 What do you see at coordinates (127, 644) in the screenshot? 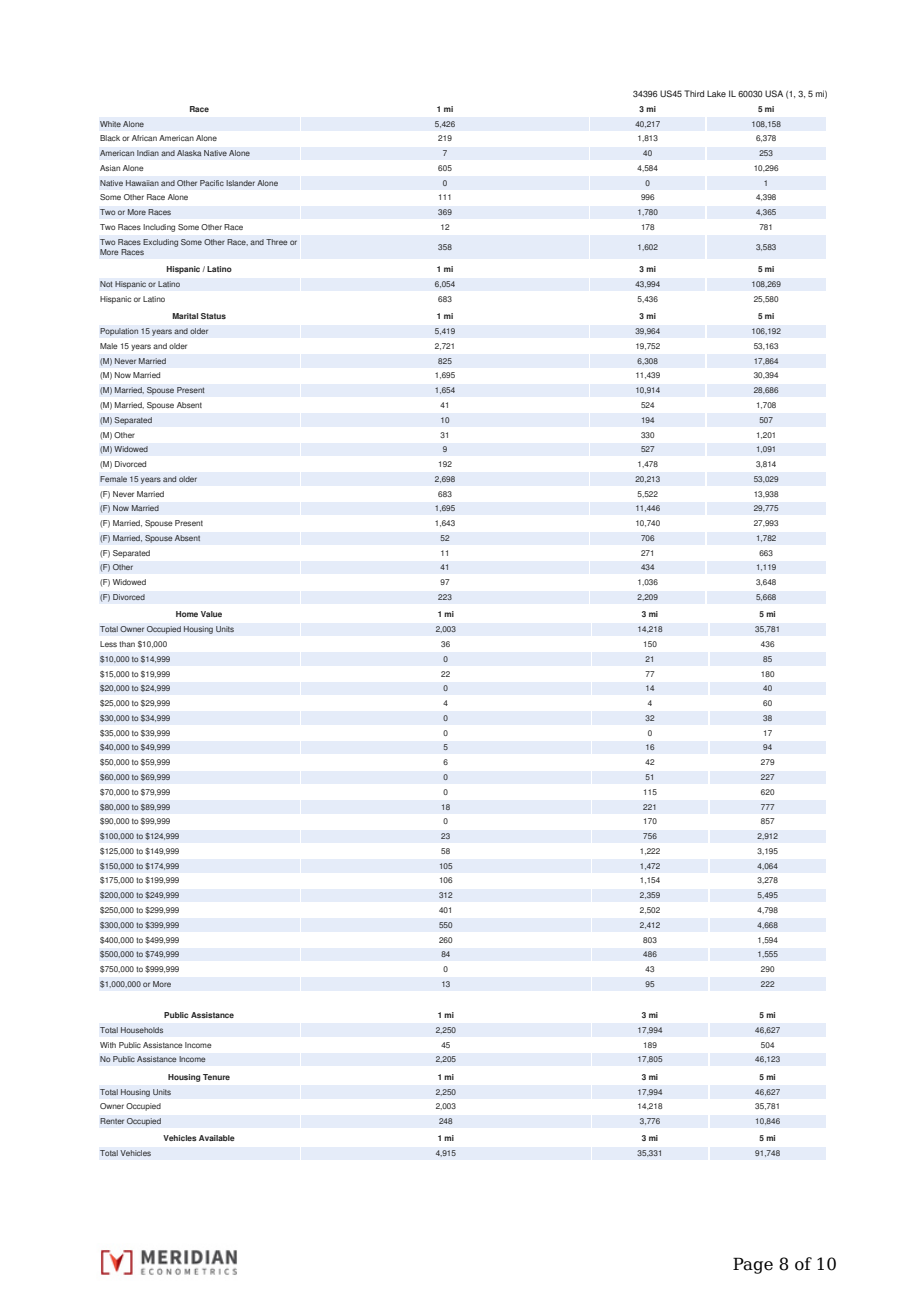
I see `than` at bounding box center [127, 644].
